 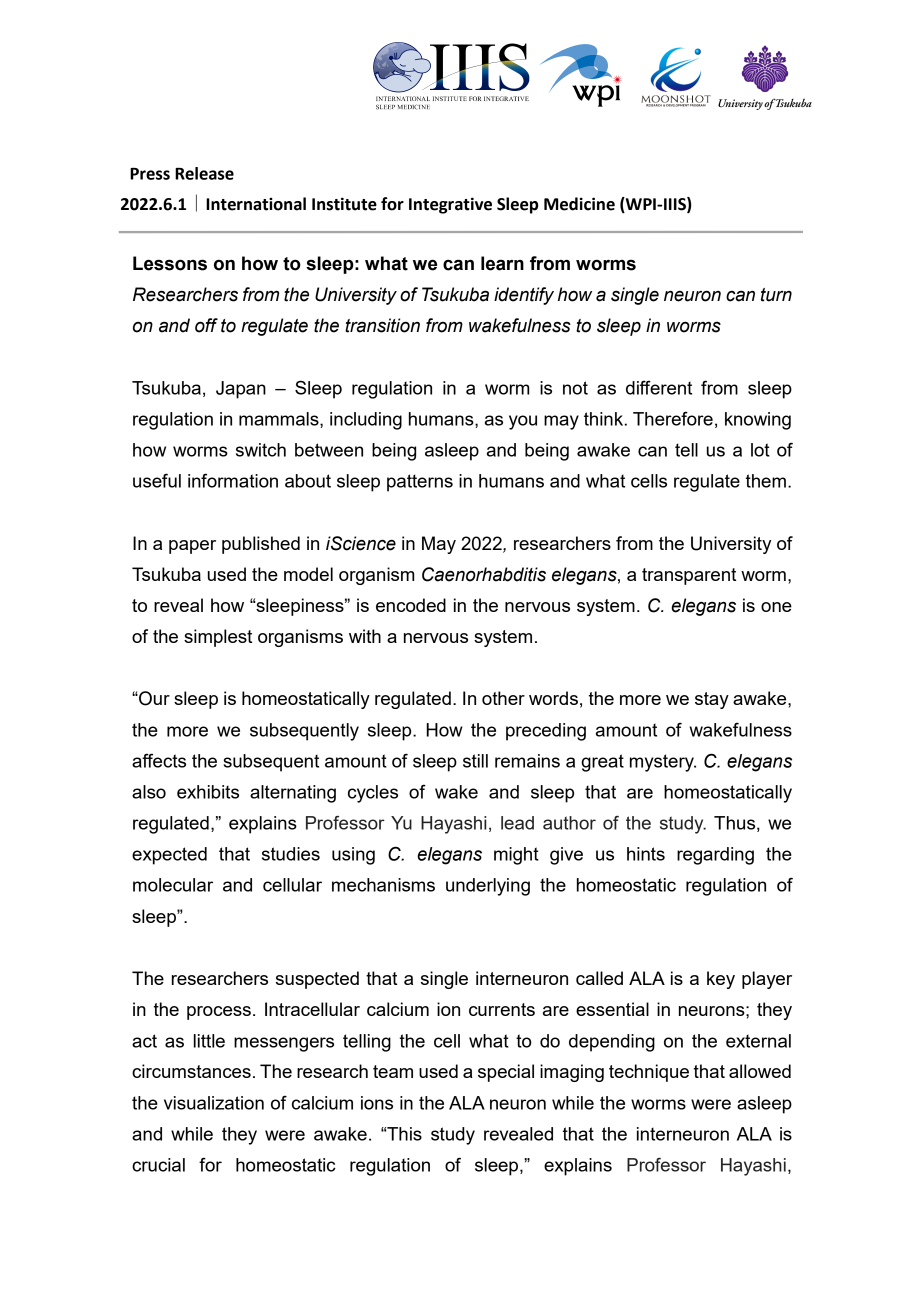 What do you see at coordinates (712, 700) in the page?
I see `stay` at bounding box center [712, 700].
